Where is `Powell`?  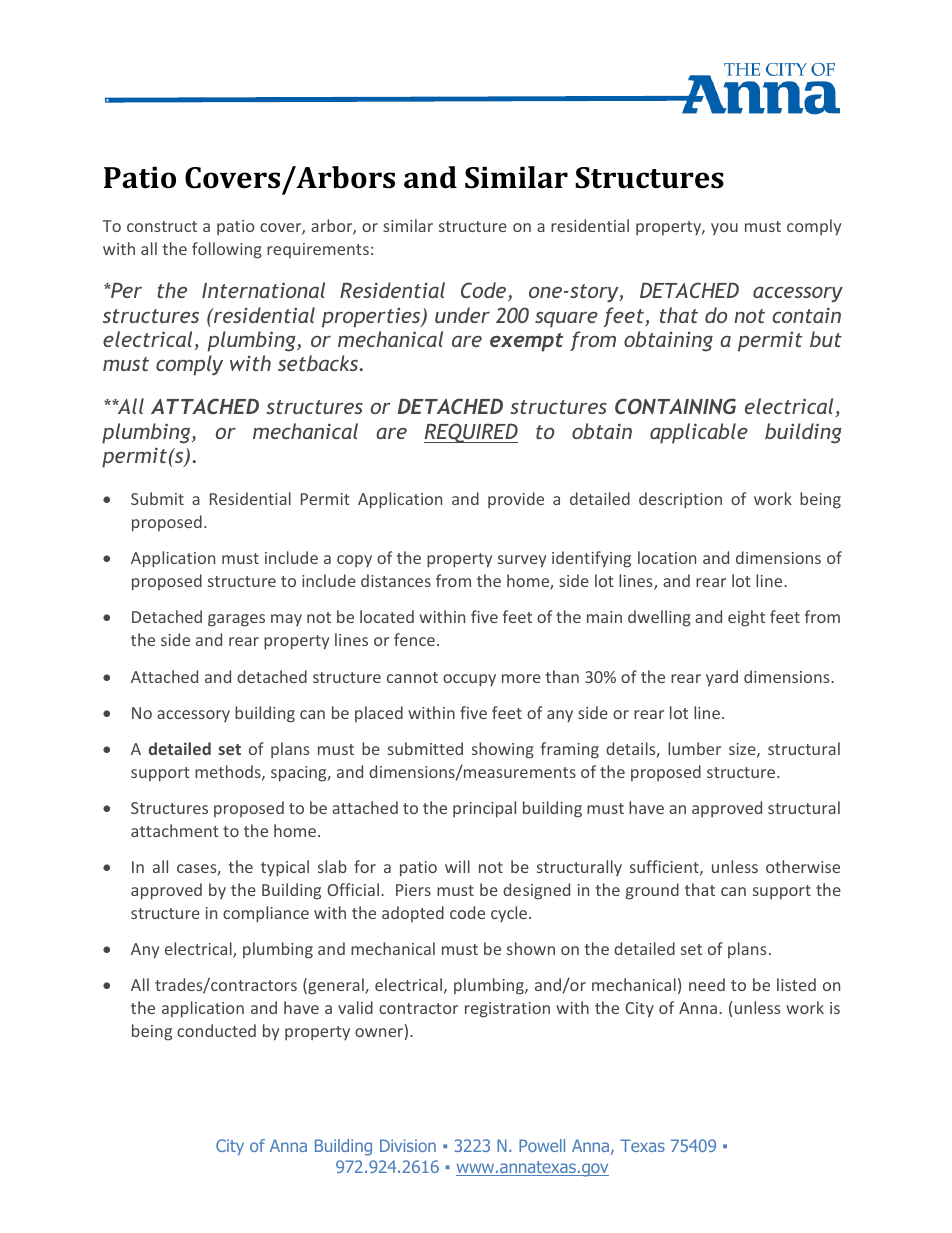 Powell is located at coordinates (542, 1145).
